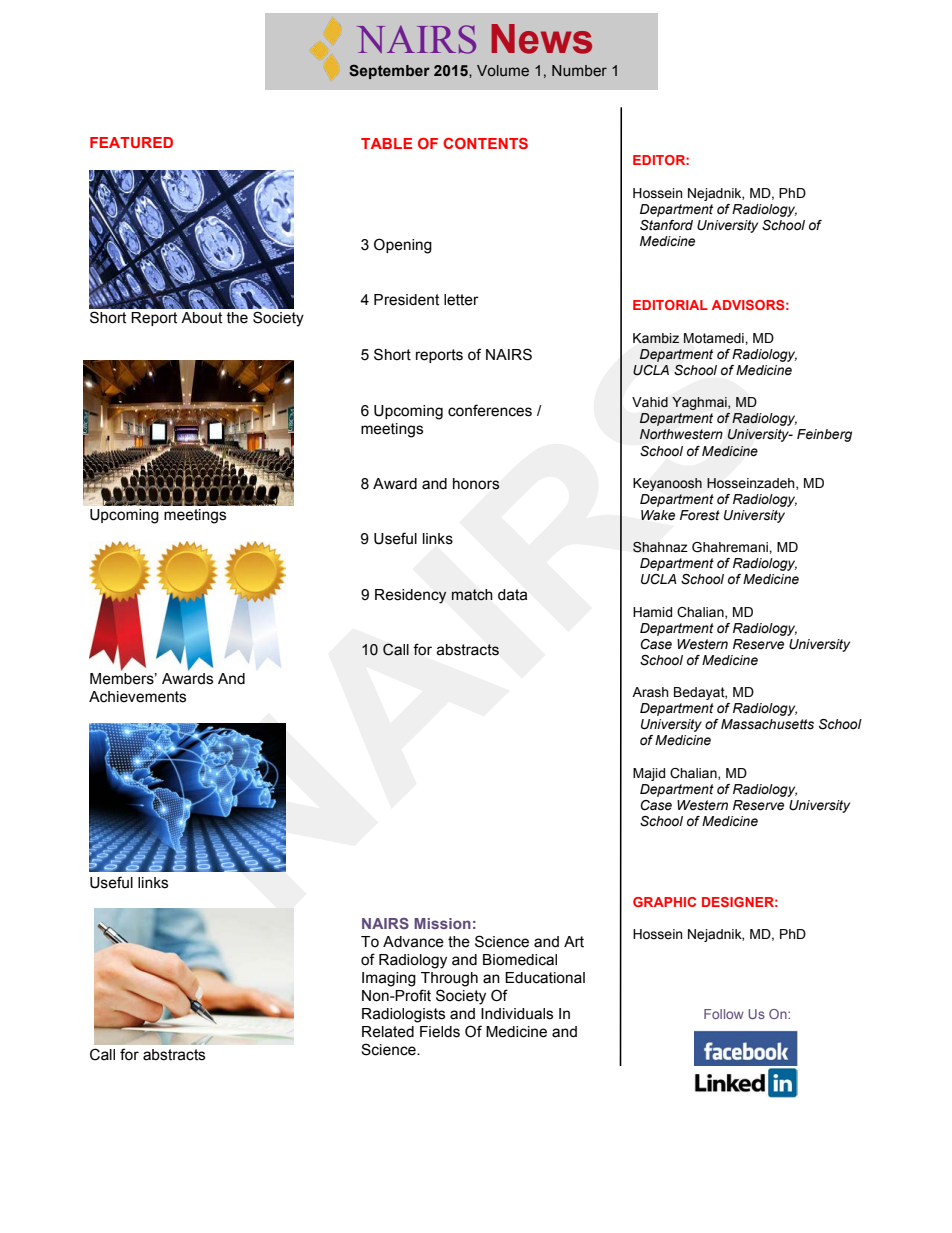  I want to click on Number, so click(579, 71).
